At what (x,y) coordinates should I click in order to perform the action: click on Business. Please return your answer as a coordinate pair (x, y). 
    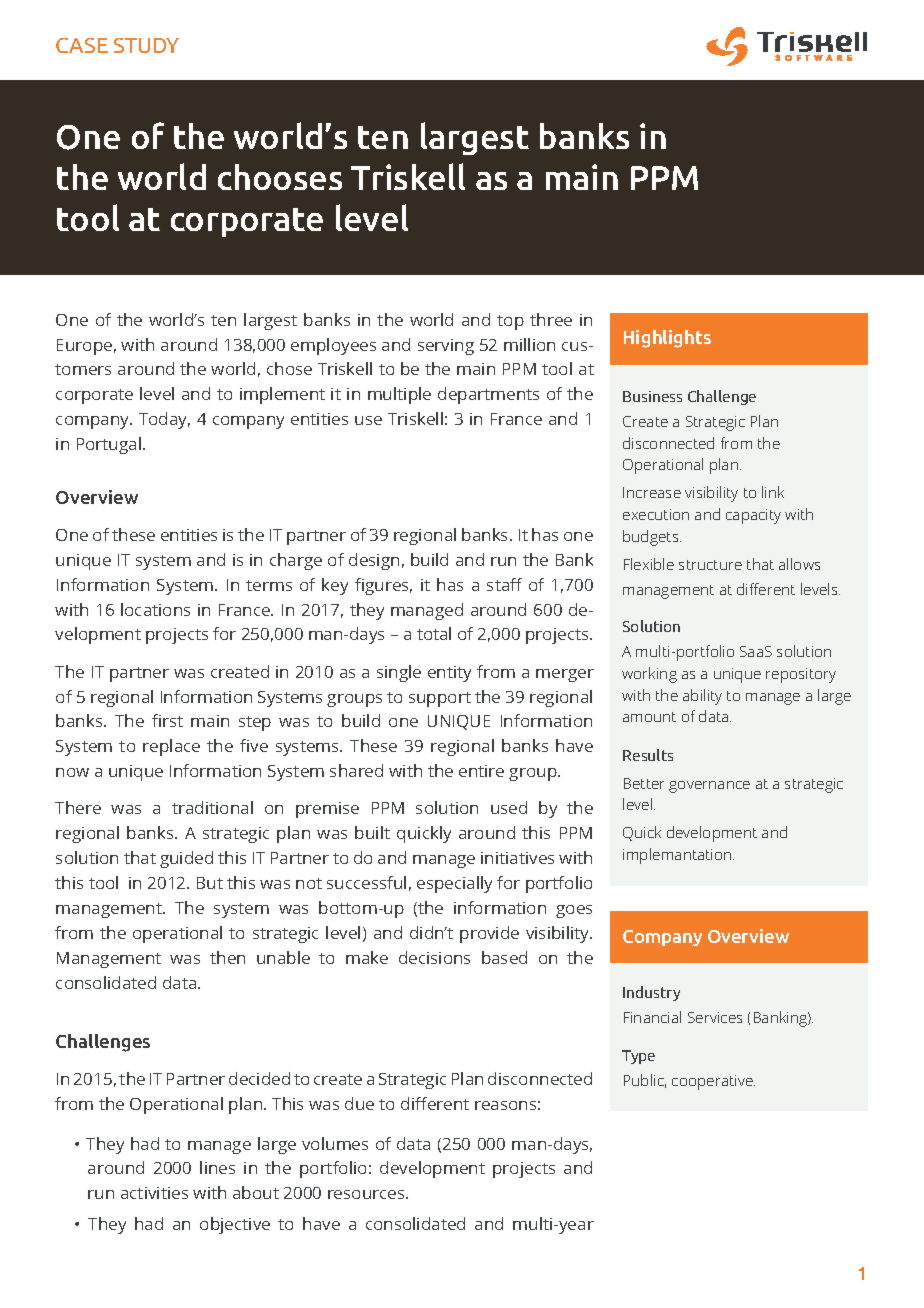
    Looking at the image, I should click on (652, 396).
